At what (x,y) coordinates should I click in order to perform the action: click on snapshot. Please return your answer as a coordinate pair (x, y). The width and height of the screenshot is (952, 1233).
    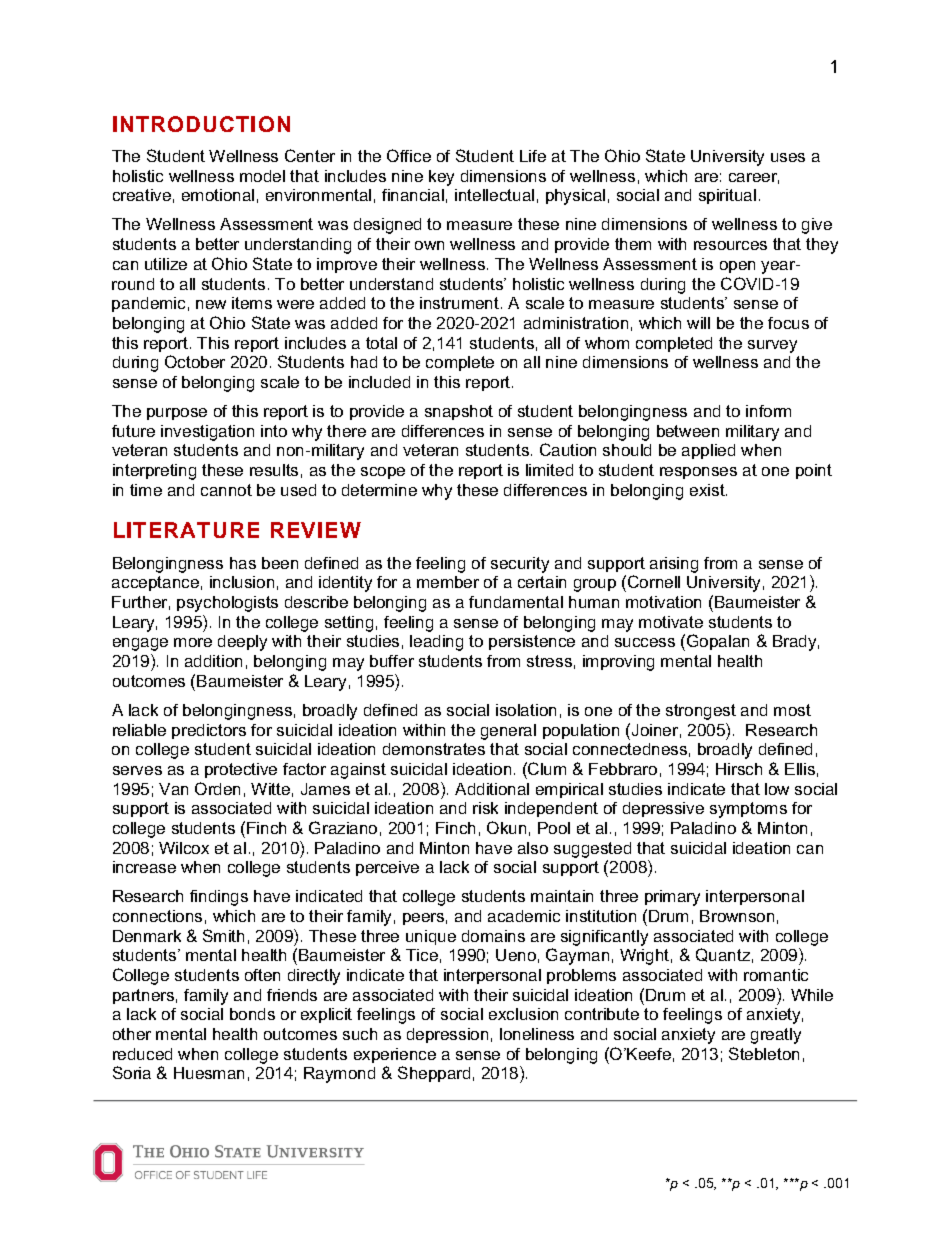
    Looking at the image, I should click on (459, 412).
